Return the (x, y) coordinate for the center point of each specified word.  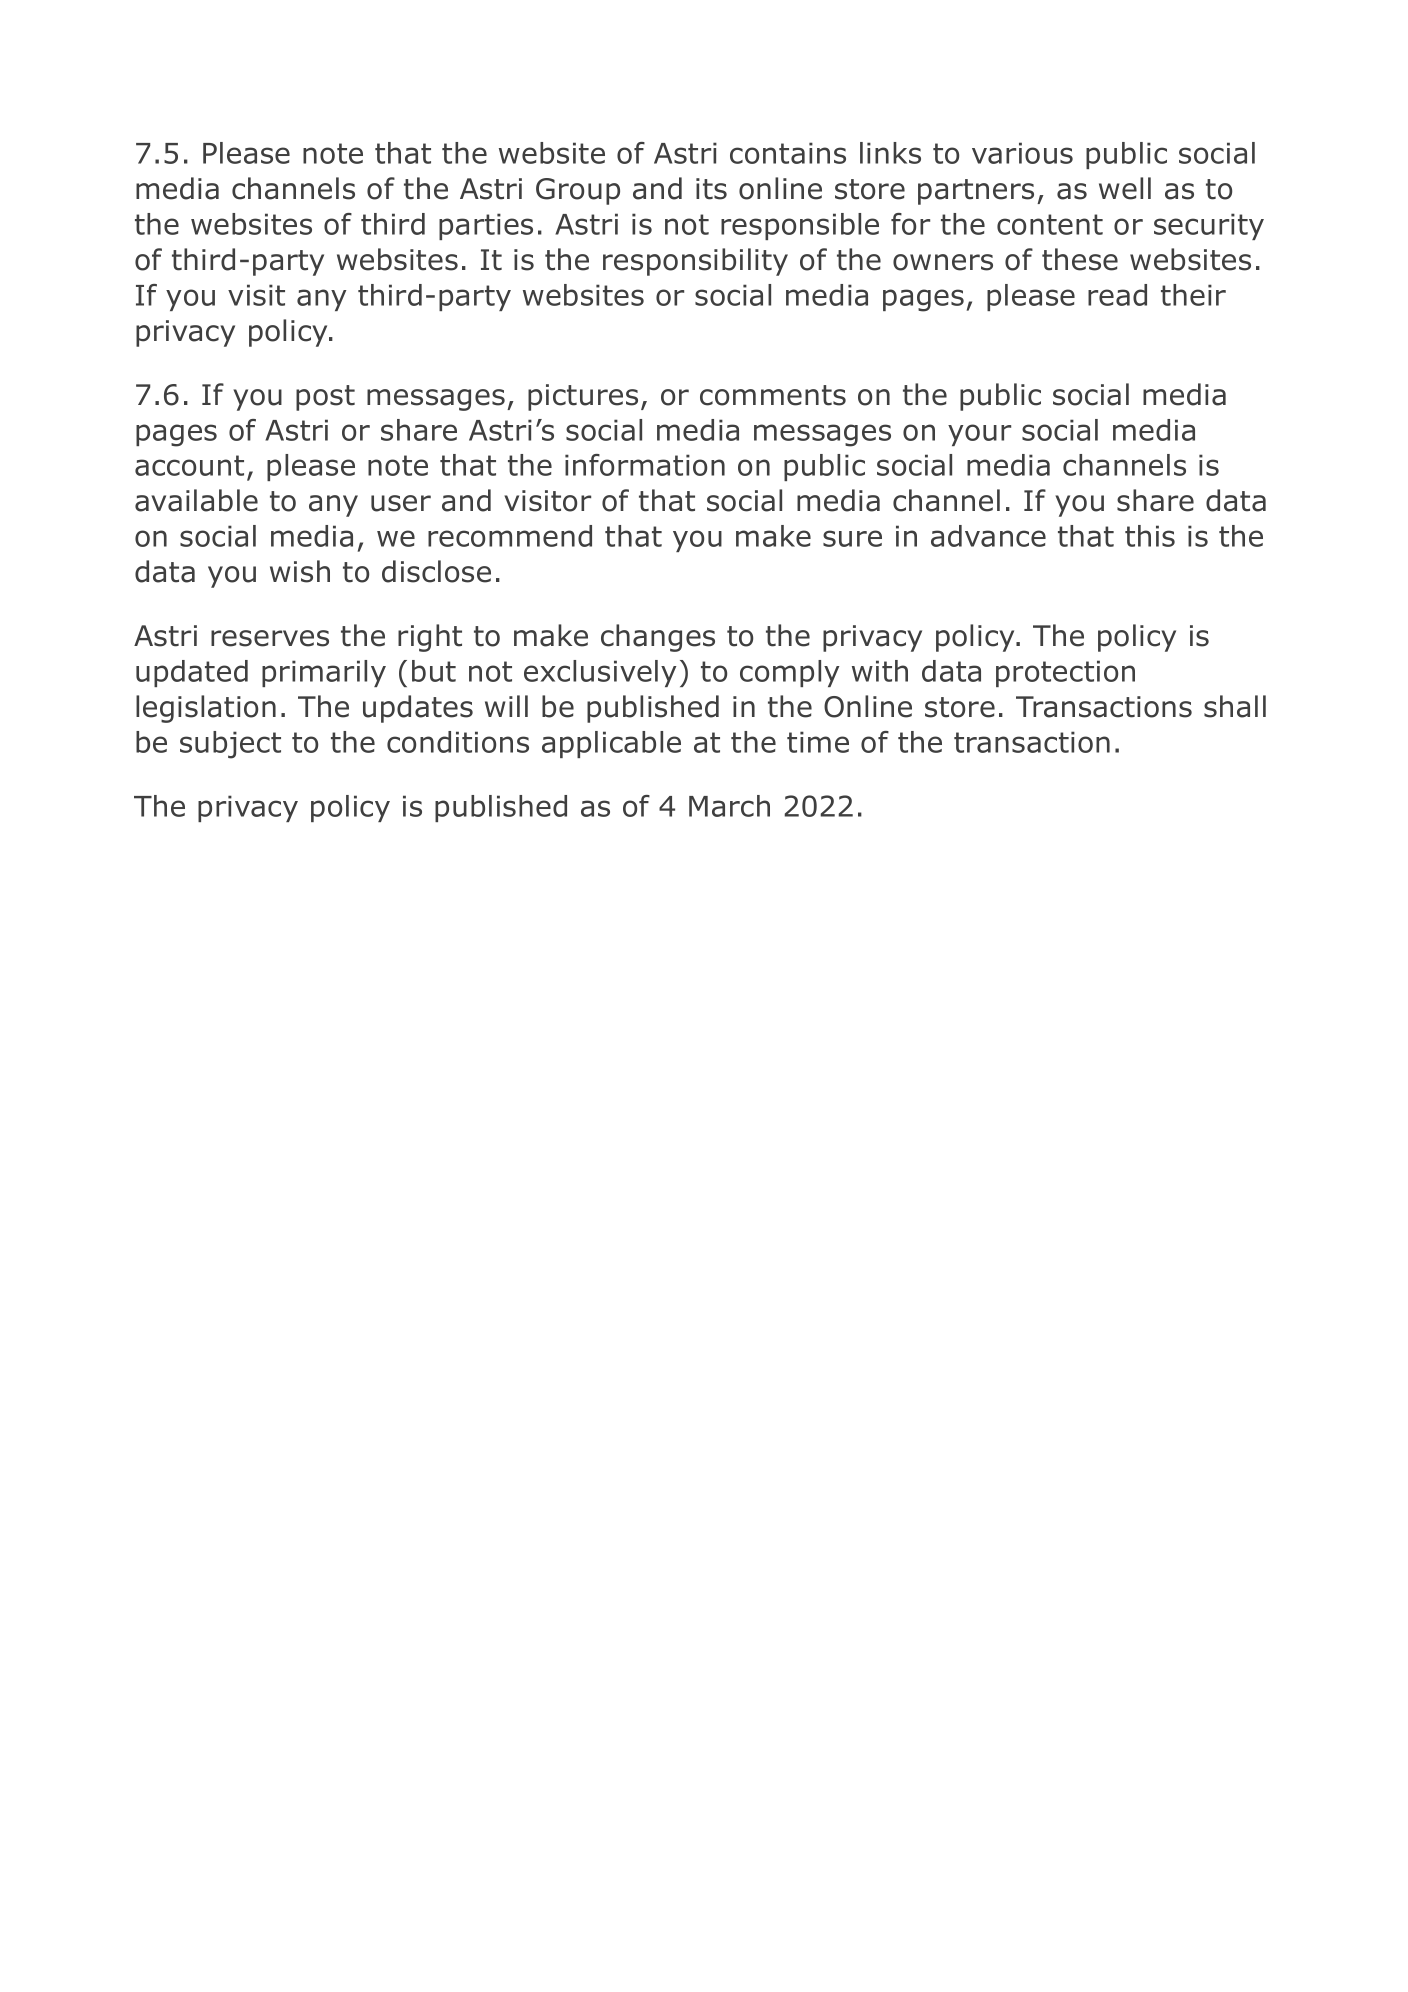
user (401, 503)
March (729, 806)
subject (230, 745)
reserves (270, 638)
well (1125, 188)
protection (1065, 673)
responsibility (695, 262)
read (1117, 295)
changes (658, 638)
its (711, 189)
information (645, 465)
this (1150, 536)
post (325, 398)
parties (486, 226)
